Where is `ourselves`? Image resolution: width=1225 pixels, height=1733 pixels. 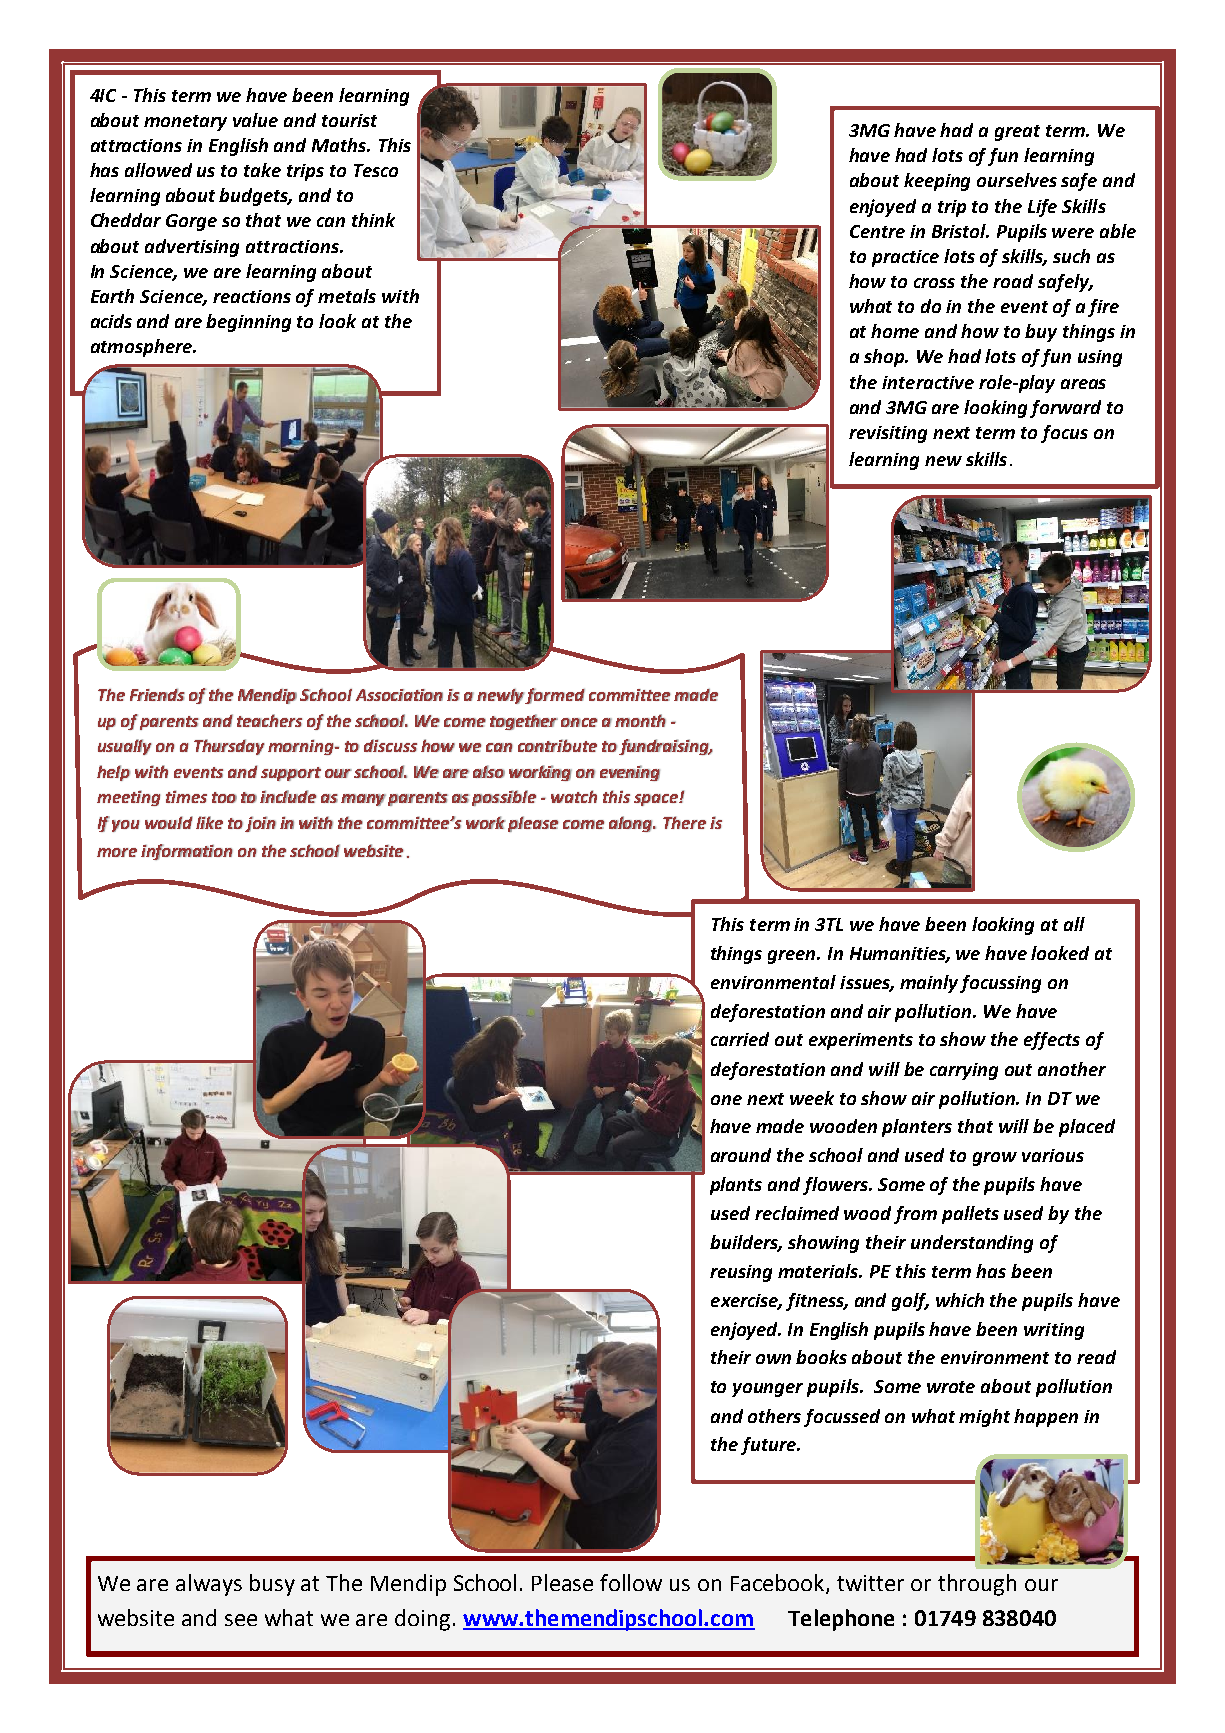
ourselves is located at coordinates (1017, 180).
